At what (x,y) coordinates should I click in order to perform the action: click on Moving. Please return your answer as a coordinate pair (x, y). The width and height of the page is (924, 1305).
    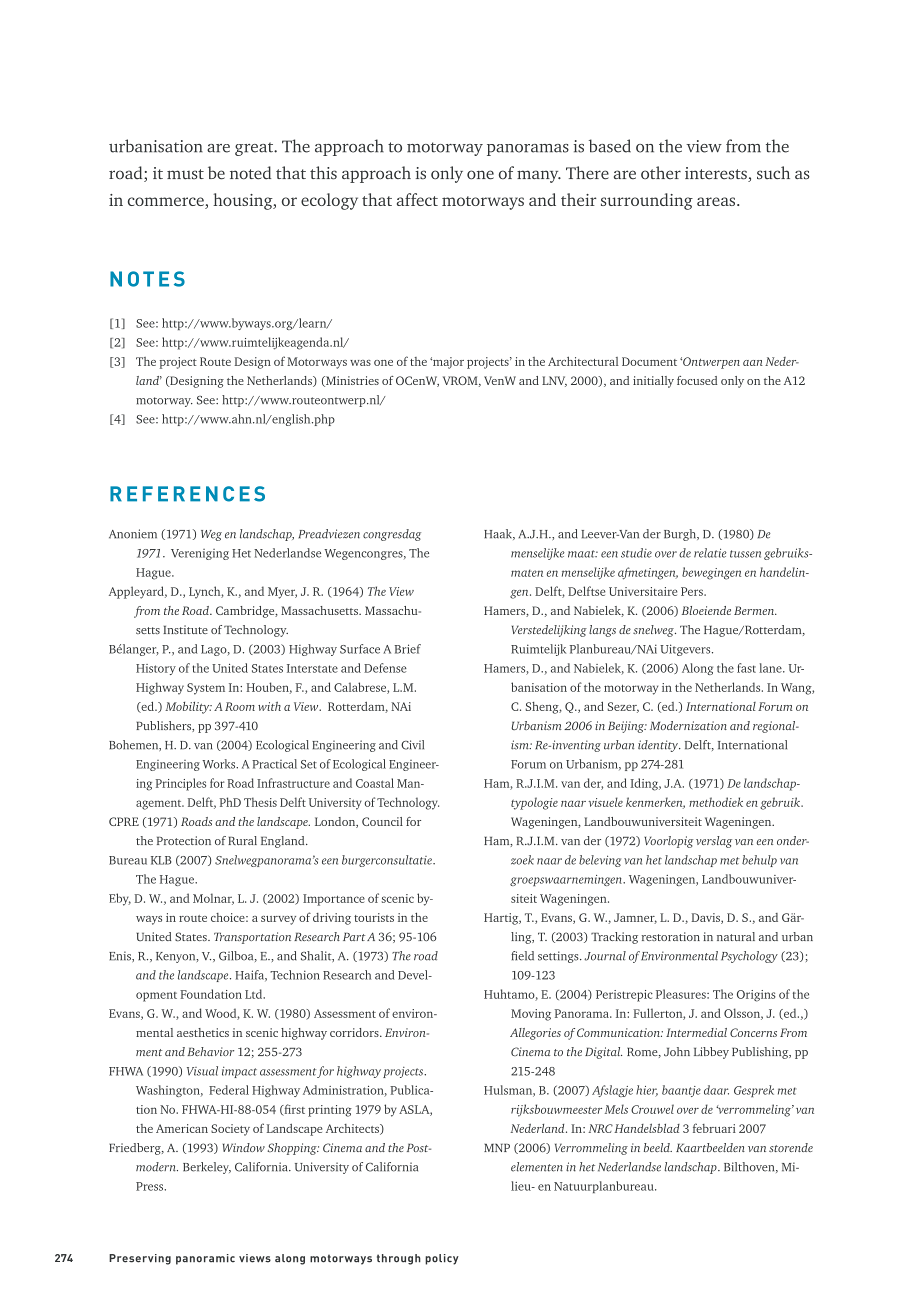
    Looking at the image, I should click on (531, 1015).
